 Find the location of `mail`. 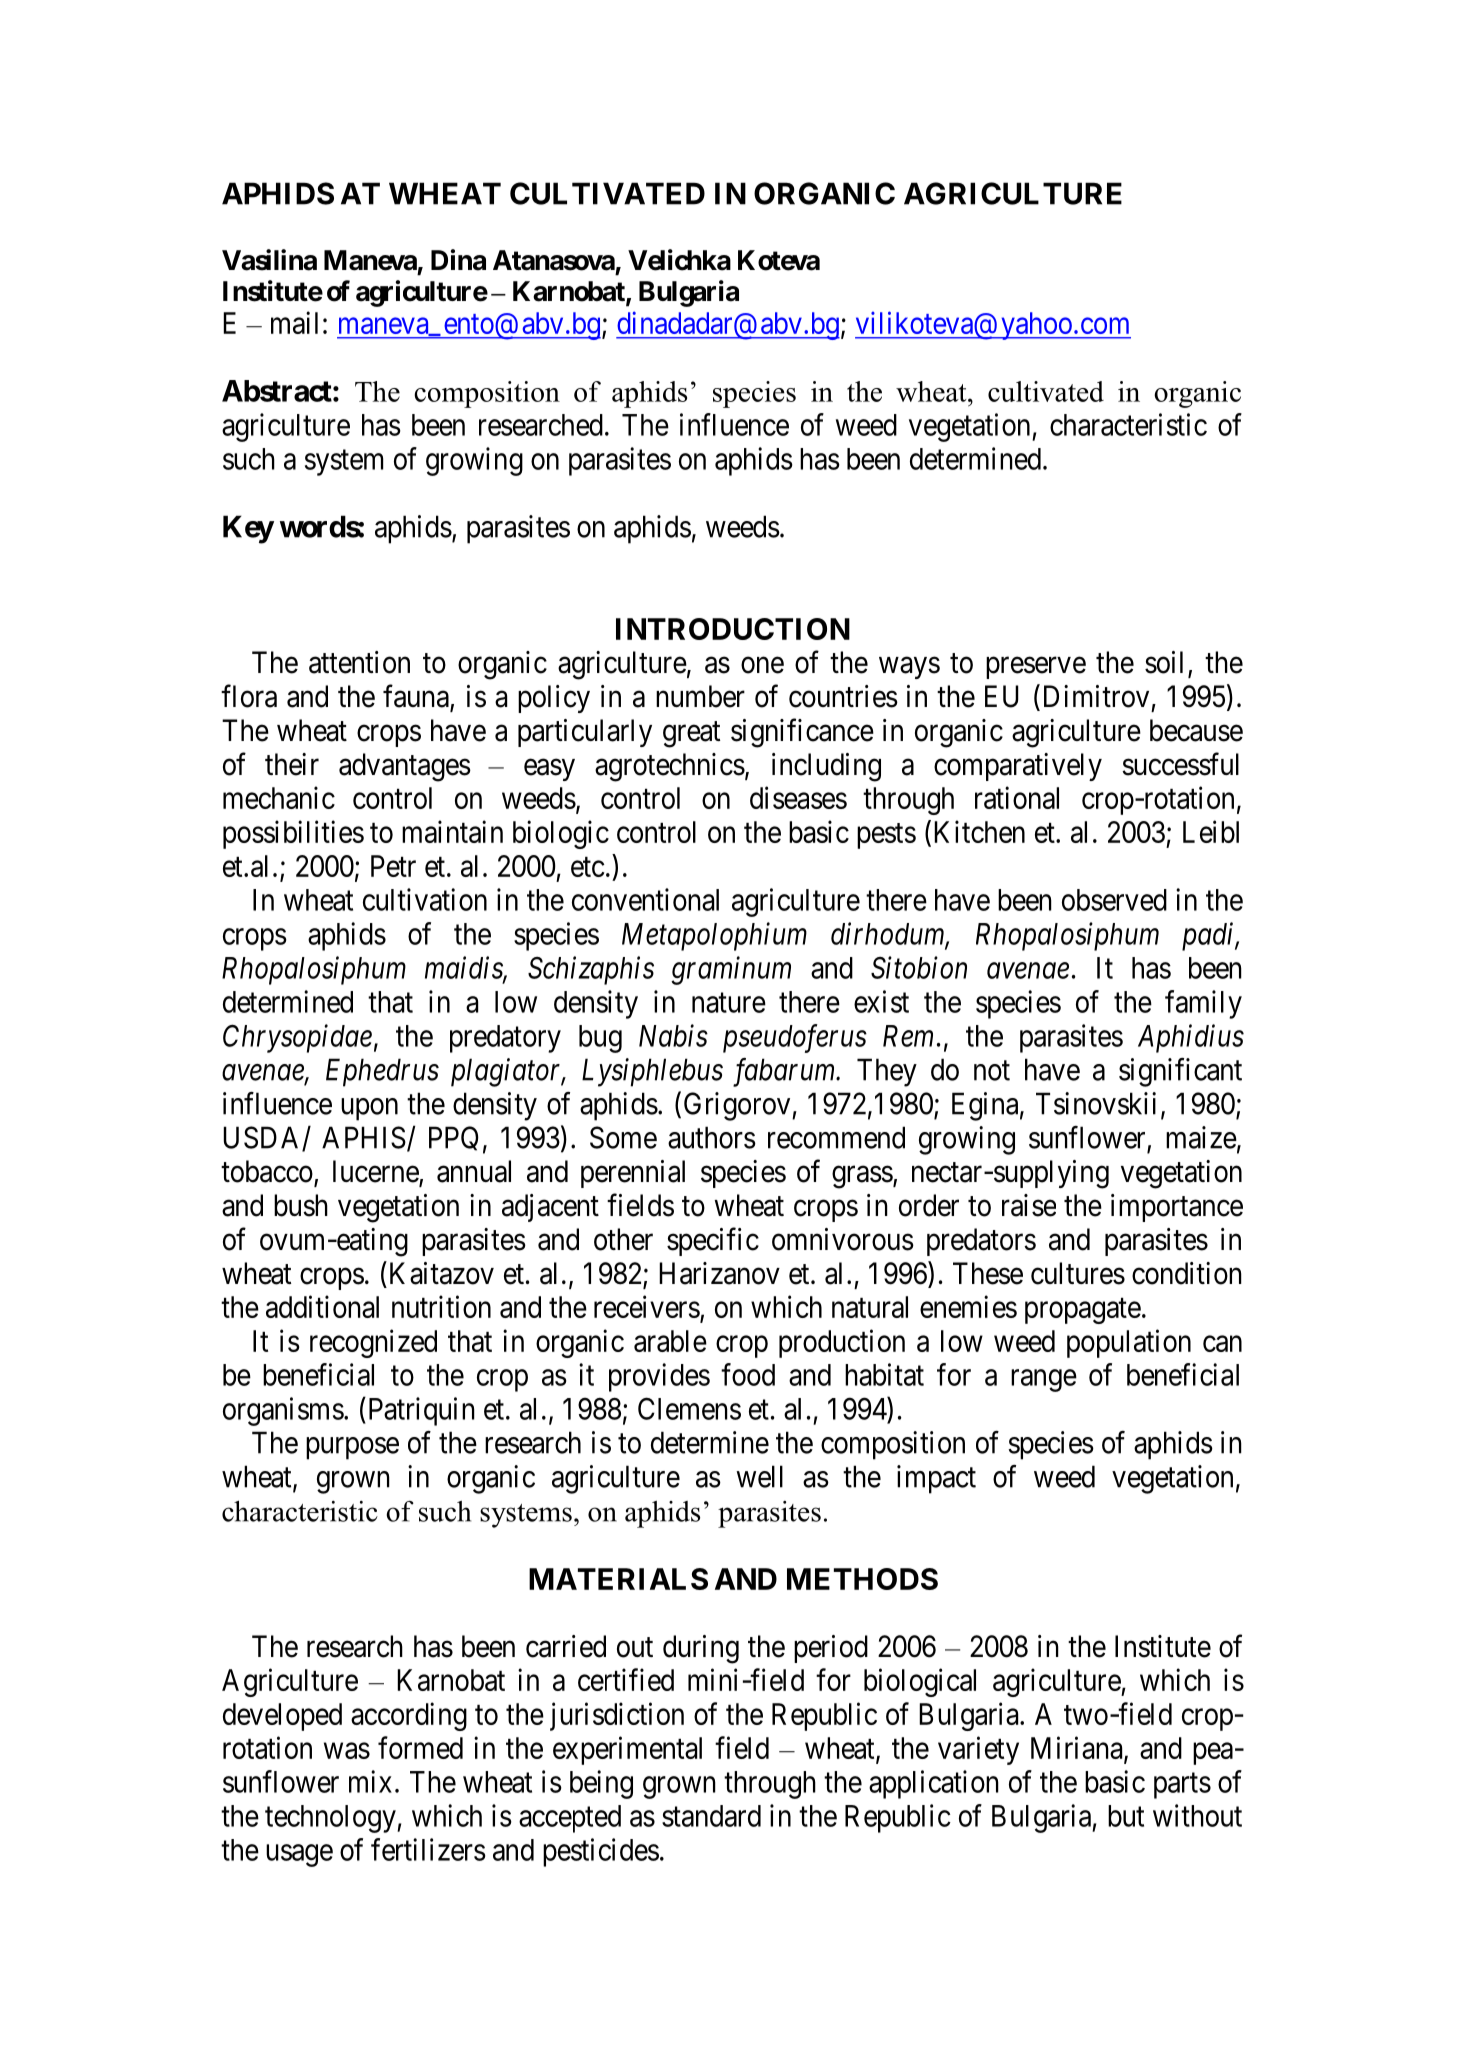

mail is located at coordinates (294, 322).
